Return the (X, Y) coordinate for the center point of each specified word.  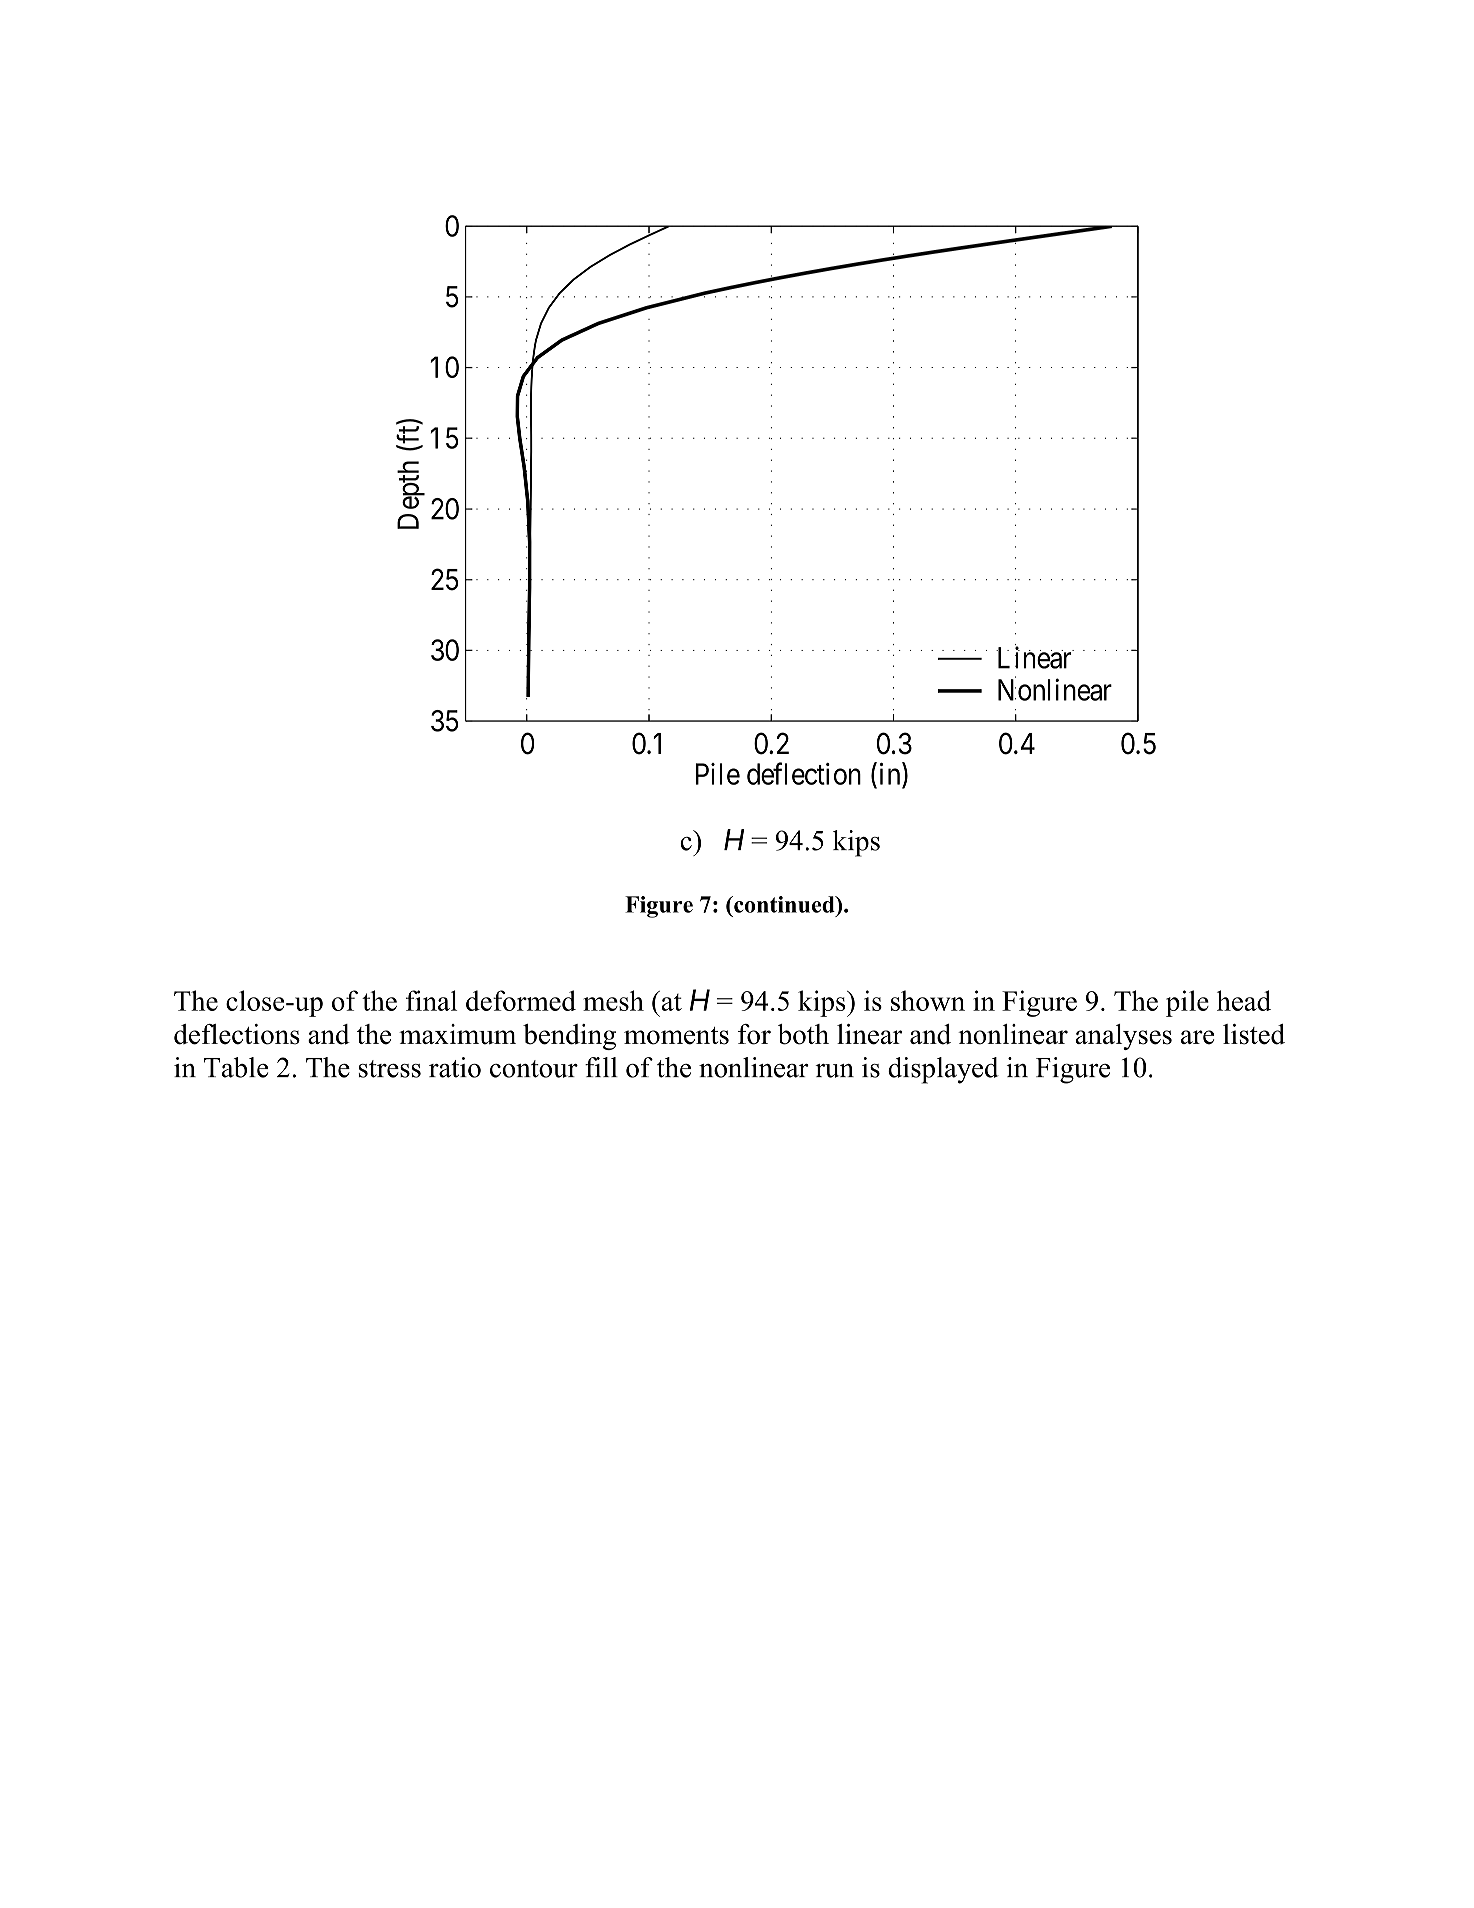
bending (569, 1037)
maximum (457, 1034)
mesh (613, 1000)
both (803, 1034)
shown (928, 1000)
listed (1254, 1034)
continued (784, 904)
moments (676, 1036)
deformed (521, 1000)
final (431, 1000)
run (834, 1071)
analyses (1124, 1037)
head (1244, 1000)
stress (389, 1069)
